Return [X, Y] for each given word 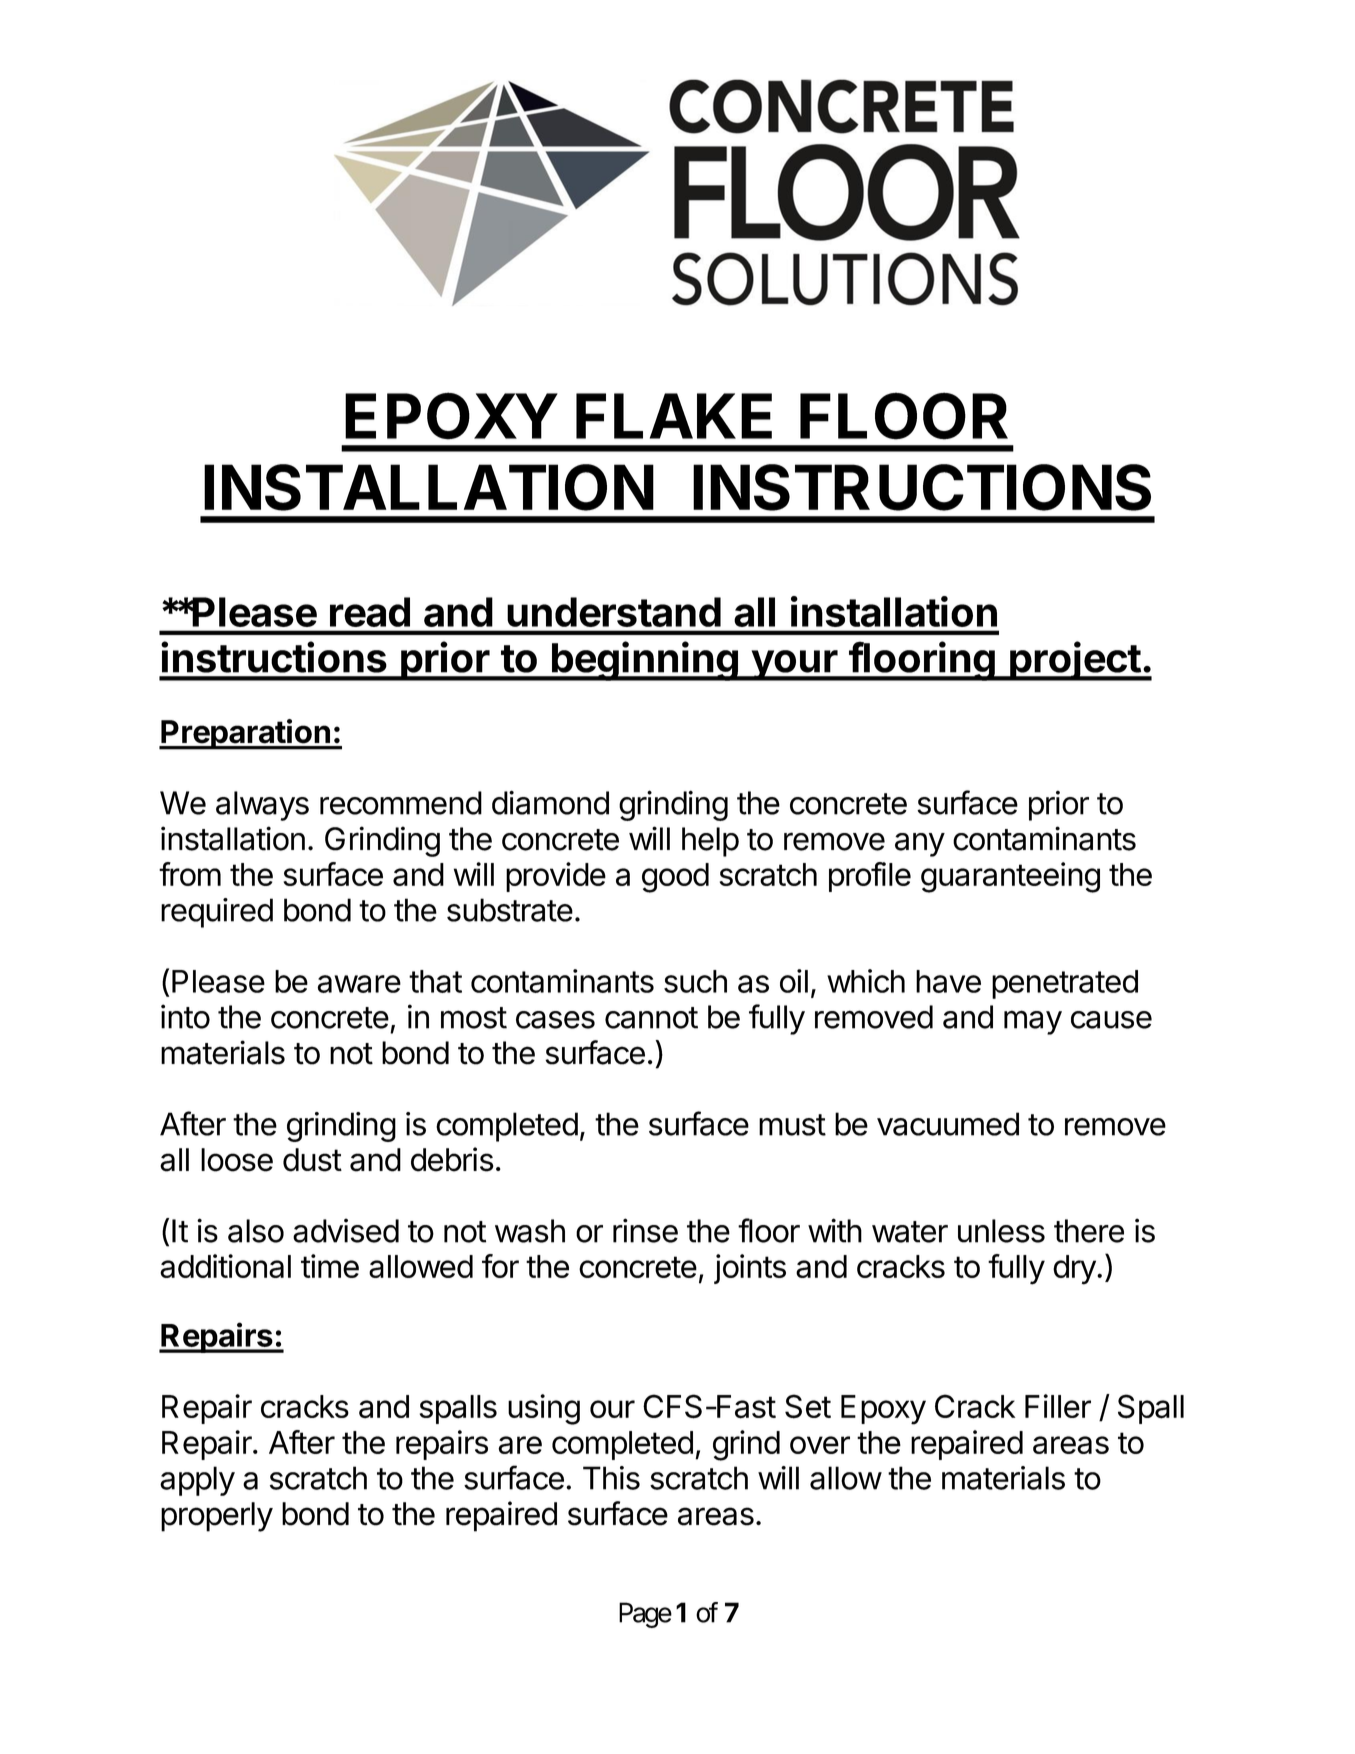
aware [359, 984]
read [370, 612]
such [695, 981]
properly [217, 1517]
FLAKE [674, 416]
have [948, 981]
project [1075, 661]
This [611, 1478]
